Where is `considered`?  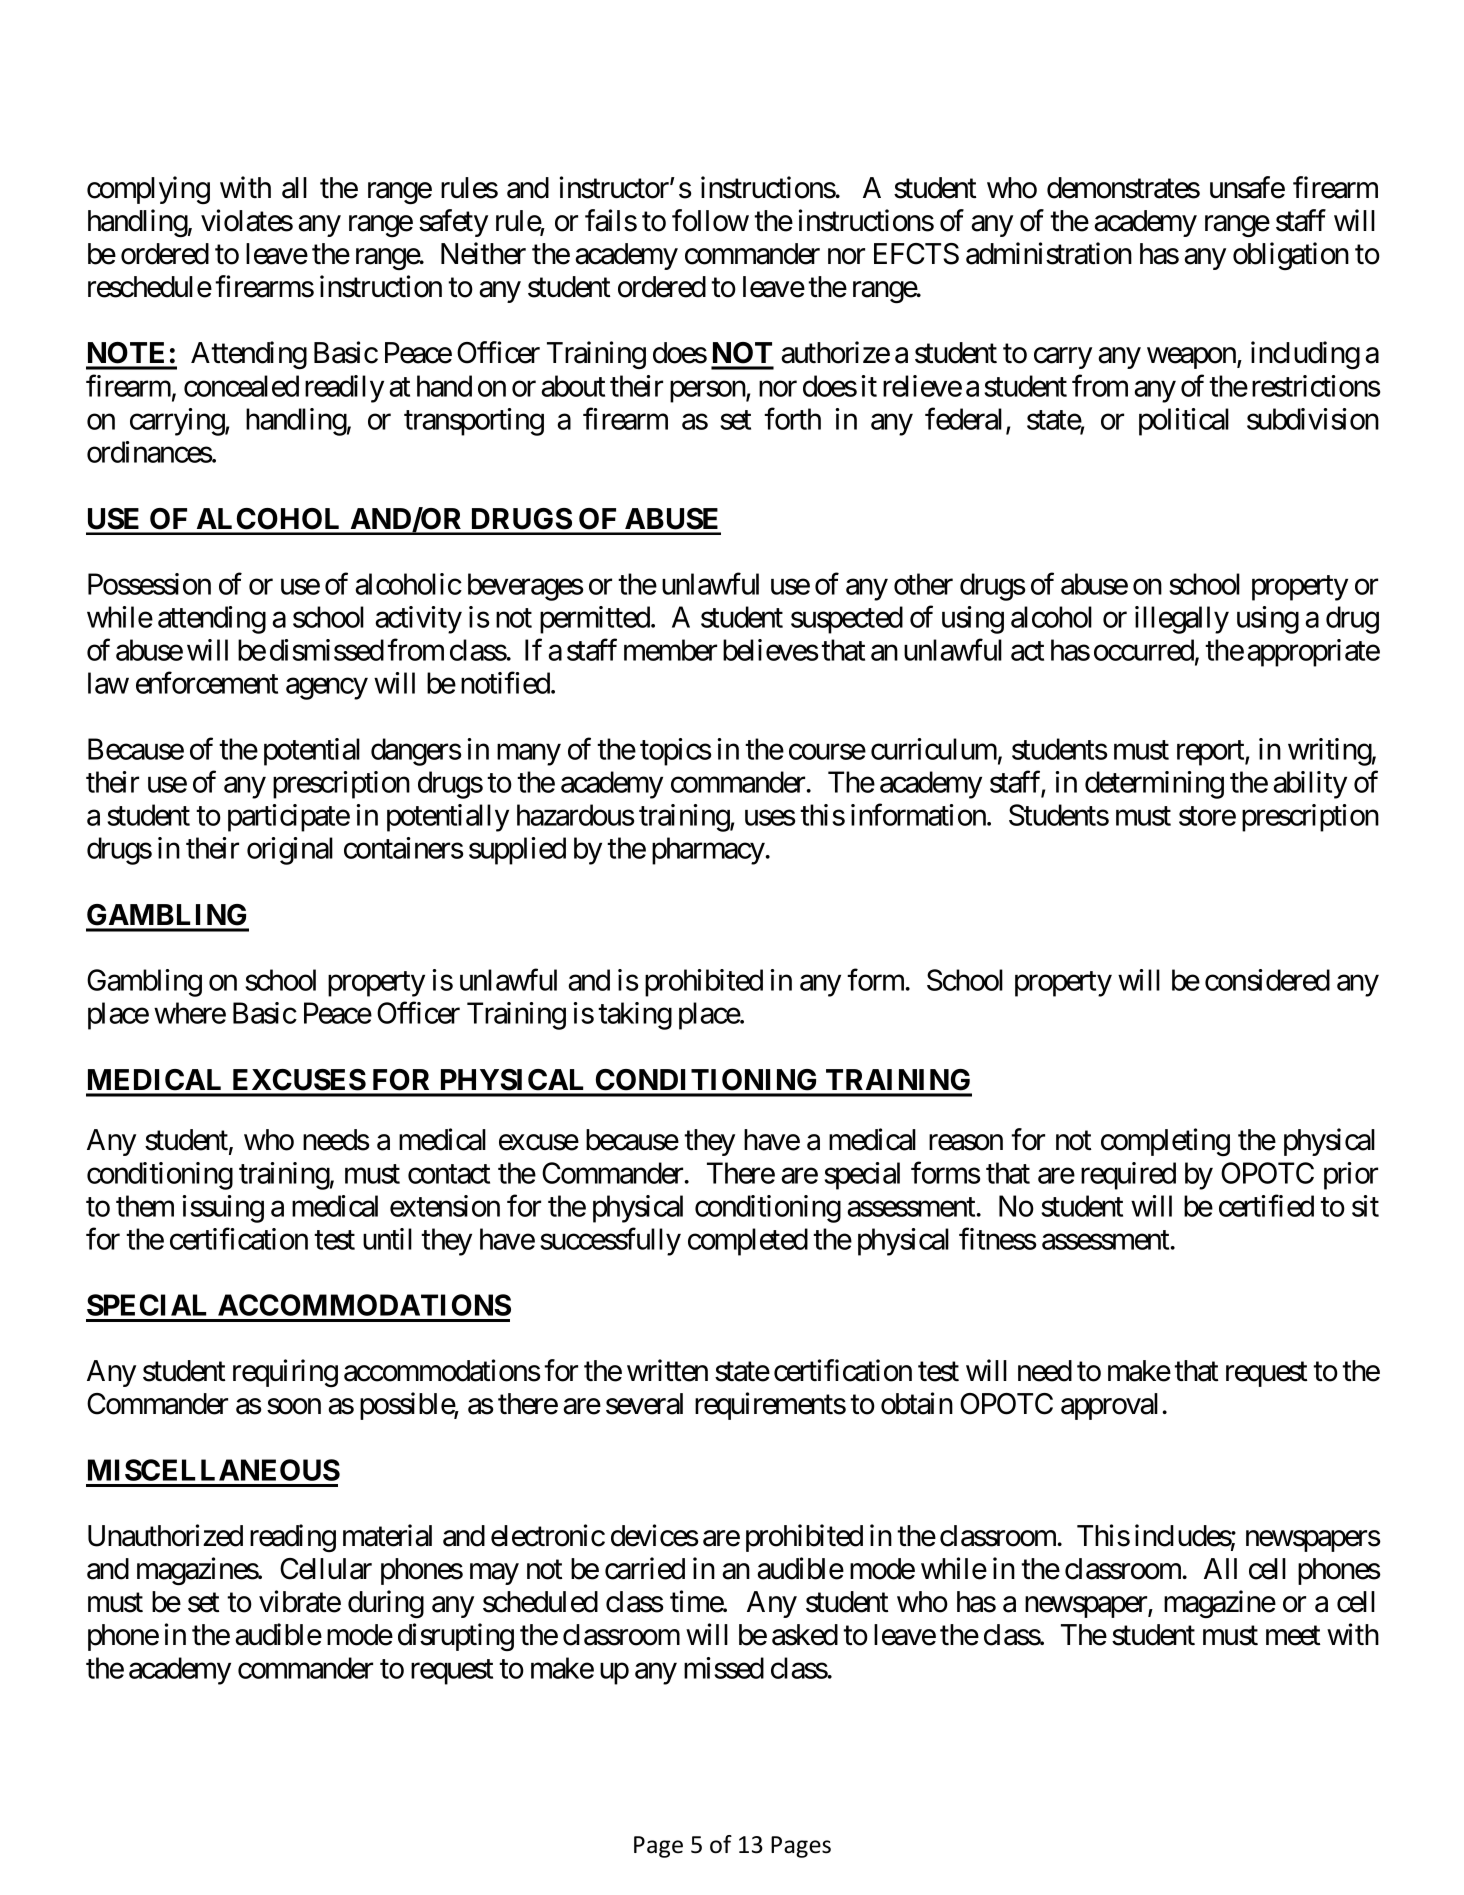
considered is located at coordinates (1267, 980).
